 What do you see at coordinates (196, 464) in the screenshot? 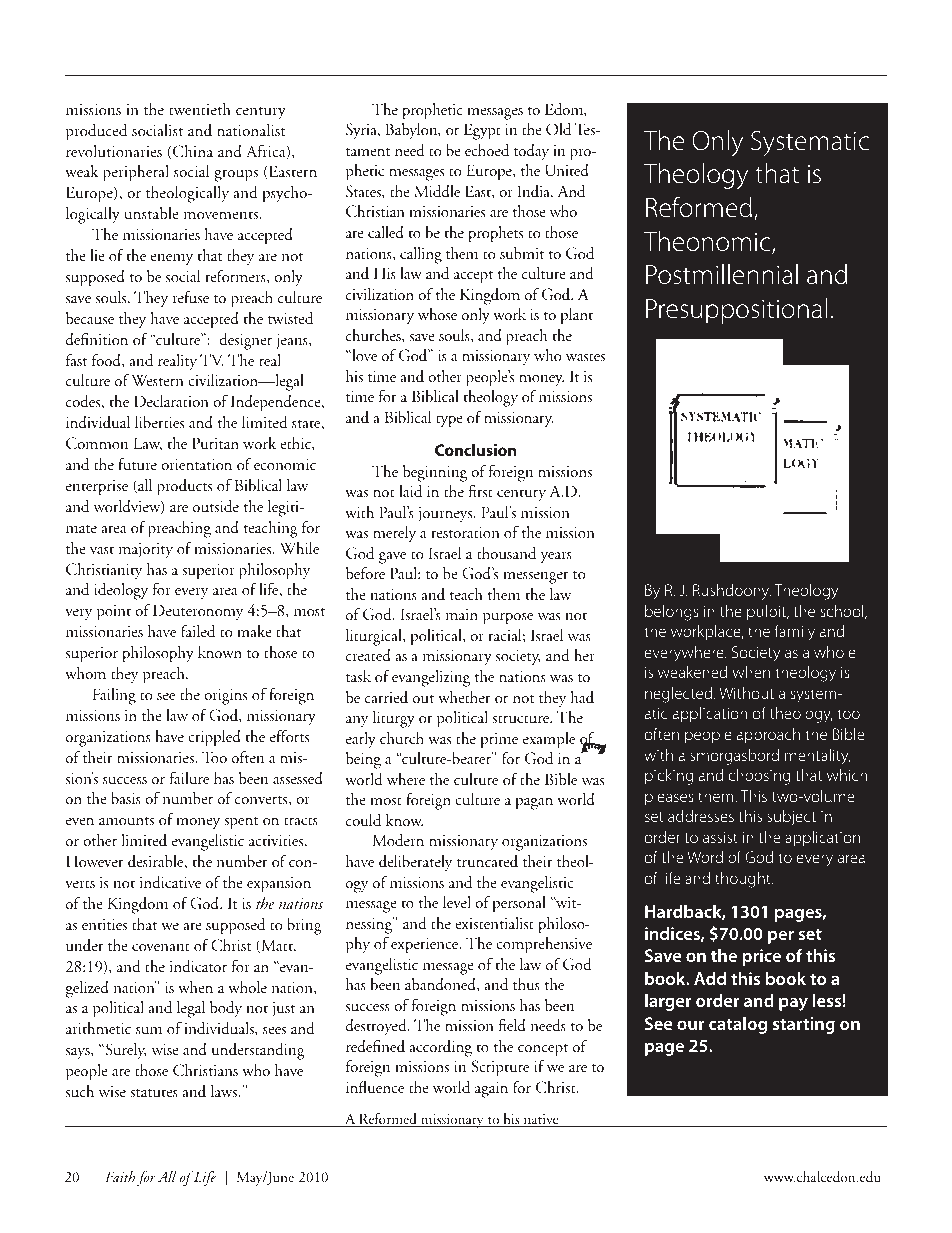
I see `orientation` at bounding box center [196, 464].
